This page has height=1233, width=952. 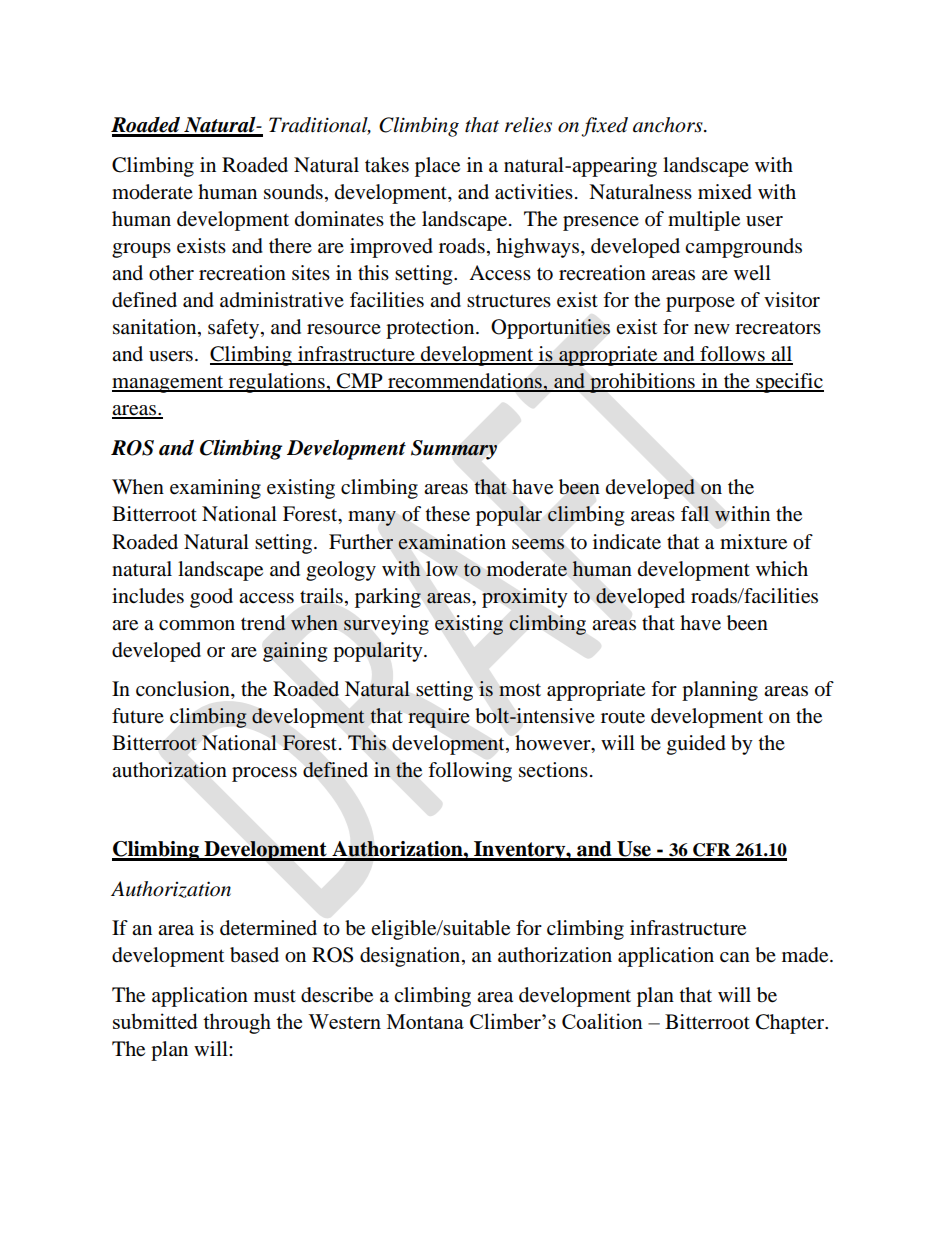 What do you see at coordinates (211, 598) in the page?
I see `good` at bounding box center [211, 598].
